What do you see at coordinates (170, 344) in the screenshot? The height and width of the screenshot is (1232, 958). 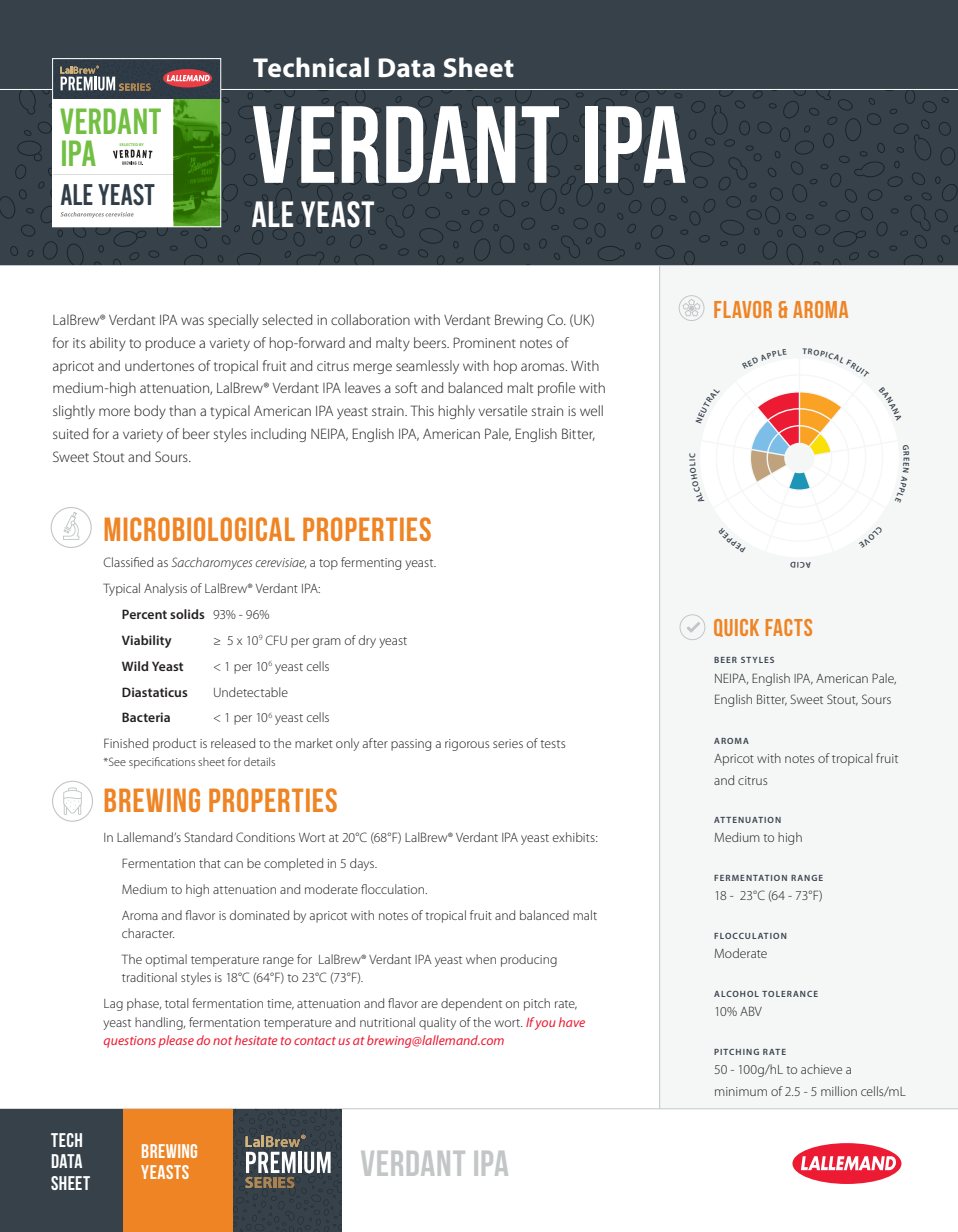 I see `produce` at bounding box center [170, 344].
